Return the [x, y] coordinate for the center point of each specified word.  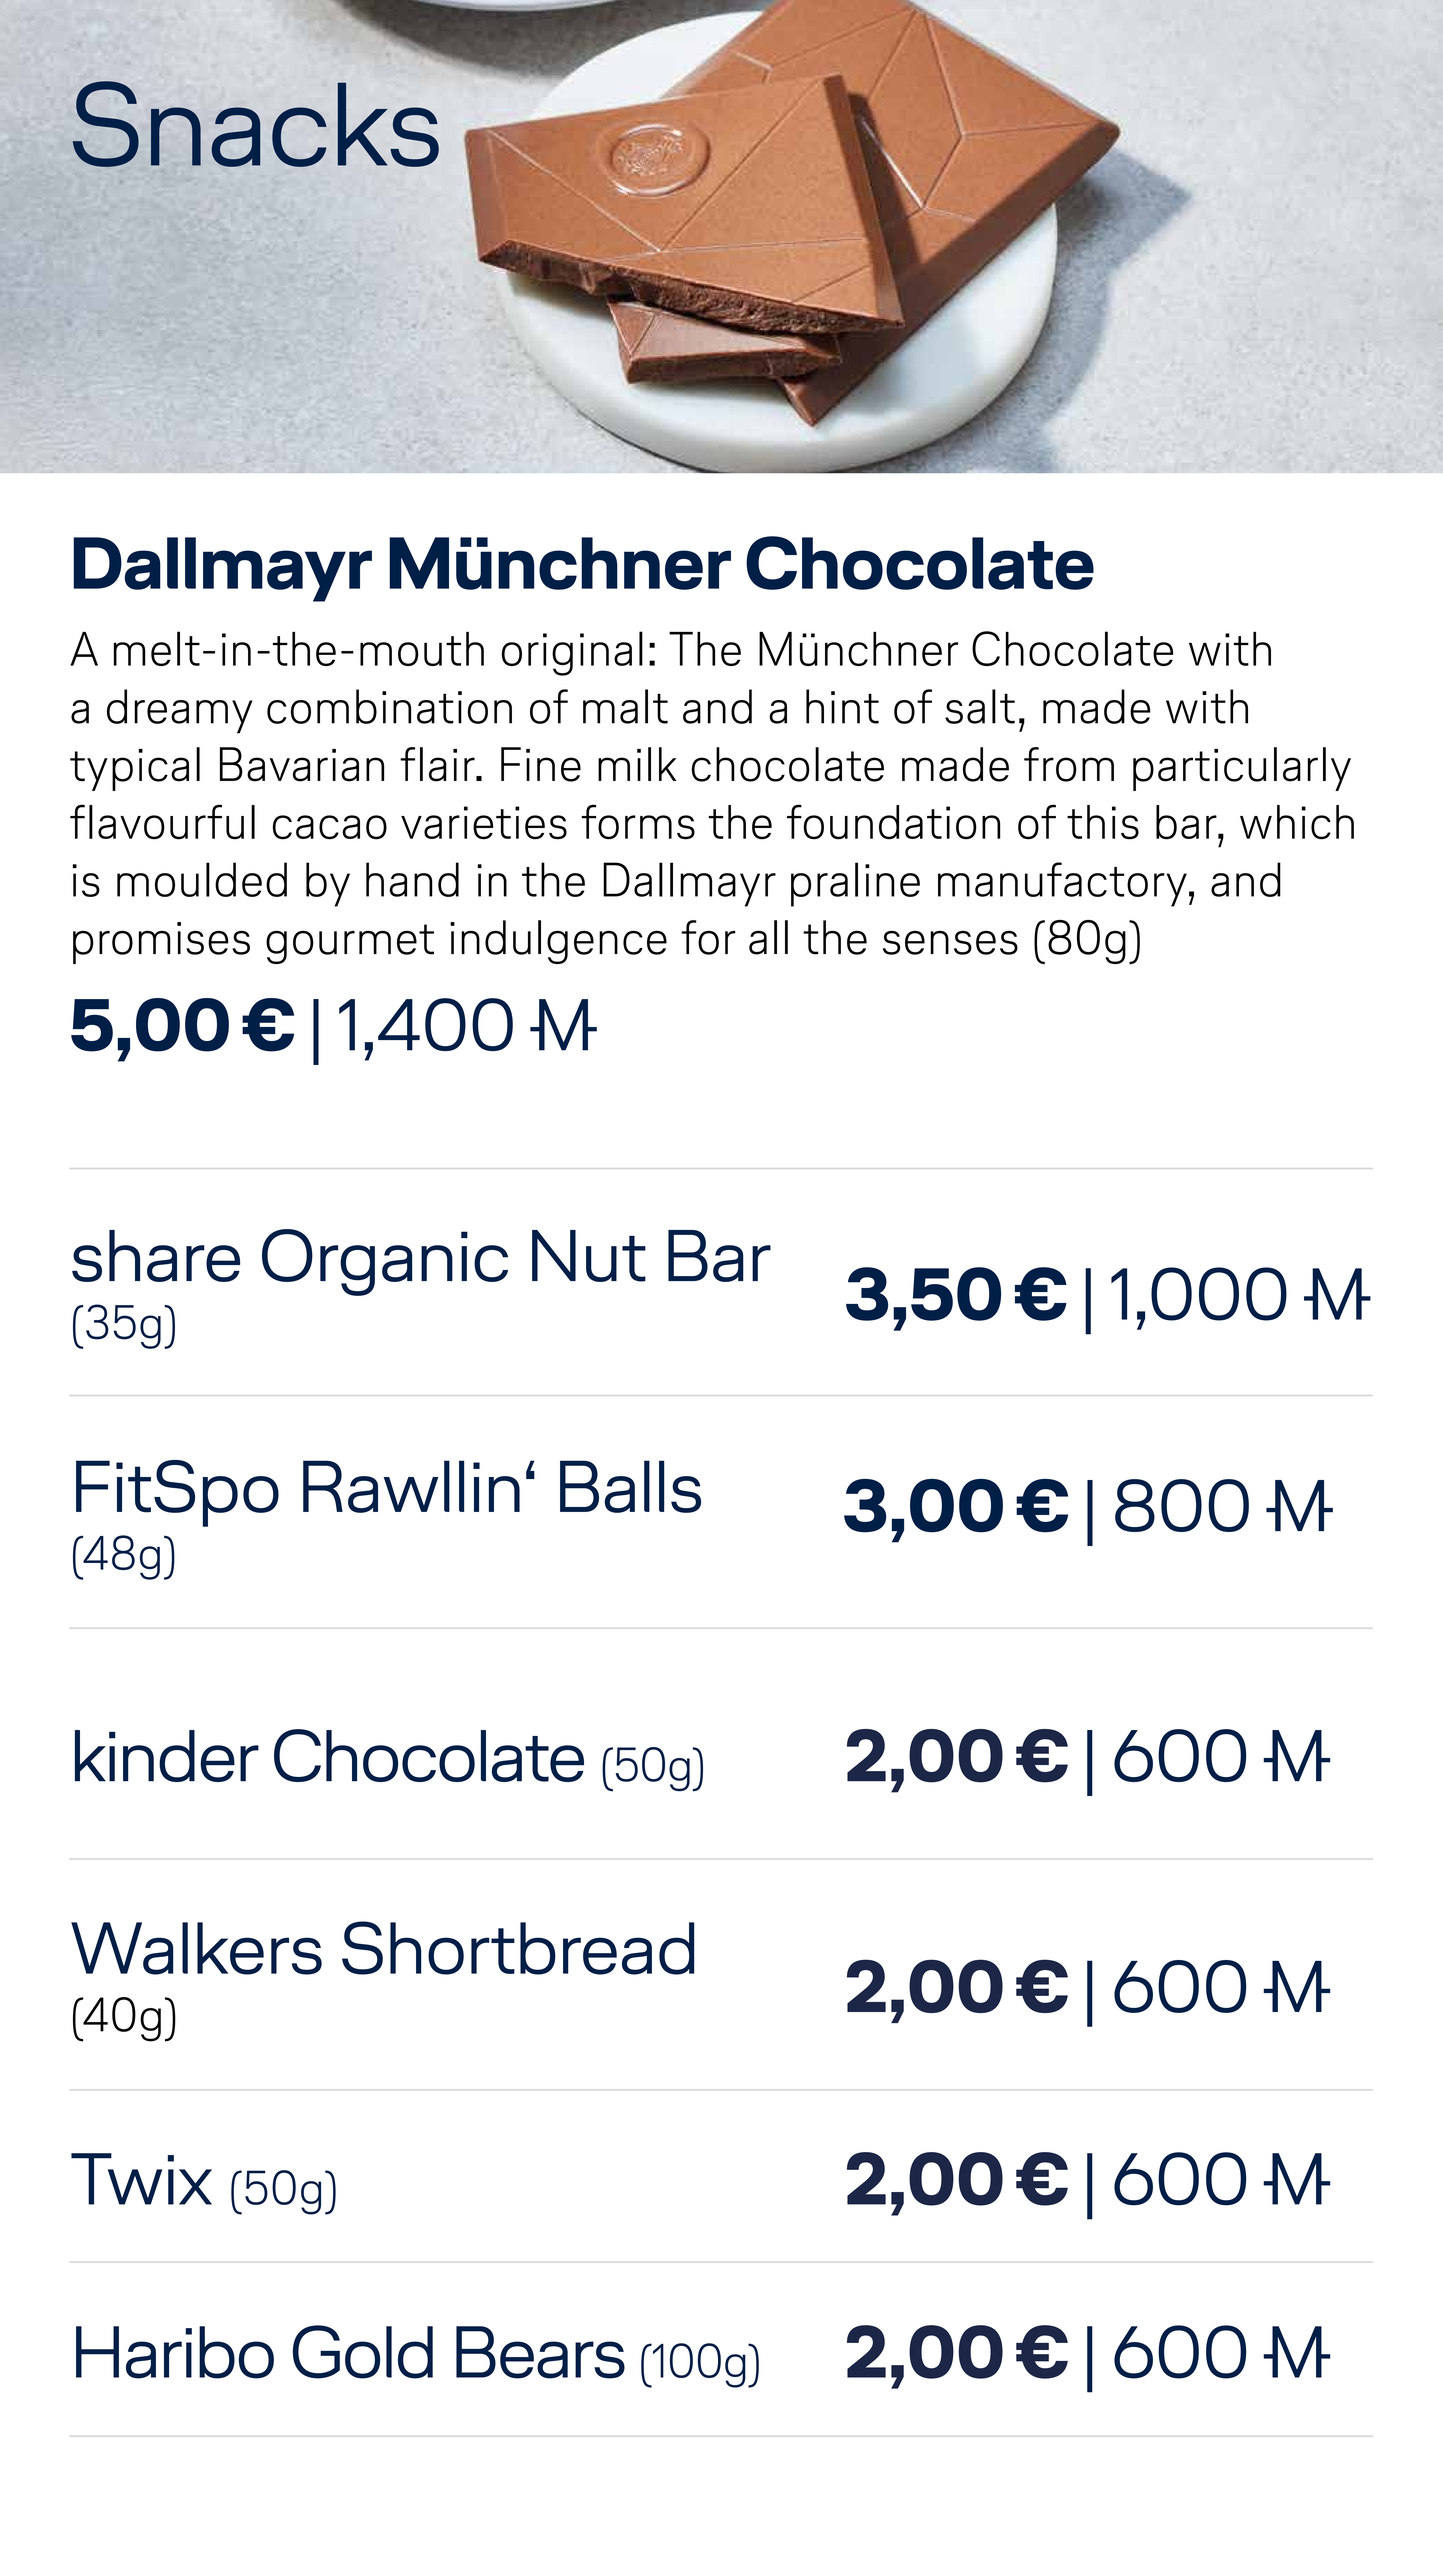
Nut [589, 1256]
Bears [540, 2352]
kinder [167, 1756]
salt [980, 706]
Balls [630, 1486]
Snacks [256, 124]
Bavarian [302, 764]
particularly [1242, 769]
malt [625, 706]
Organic [385, 1262]
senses [950, 943]
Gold [363, 2352]
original [572, 653]
